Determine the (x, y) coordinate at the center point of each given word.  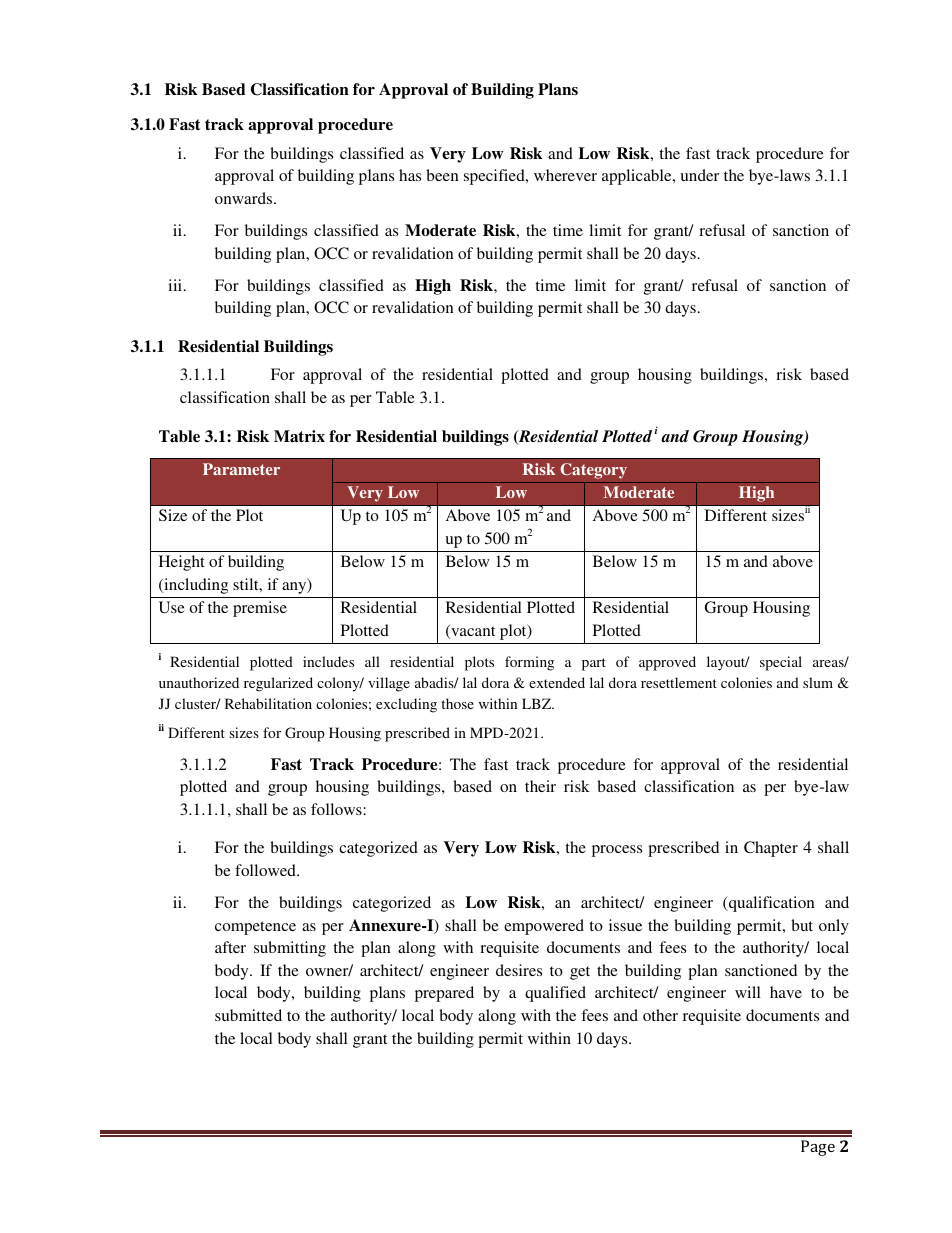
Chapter (771, 849)
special (781, 663)
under (699, 175)
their (540, 786)
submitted (248, 1015)
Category (593, 471)
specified (495, 177)
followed (266, 870)
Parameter (241, 469)
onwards (245, 198)
